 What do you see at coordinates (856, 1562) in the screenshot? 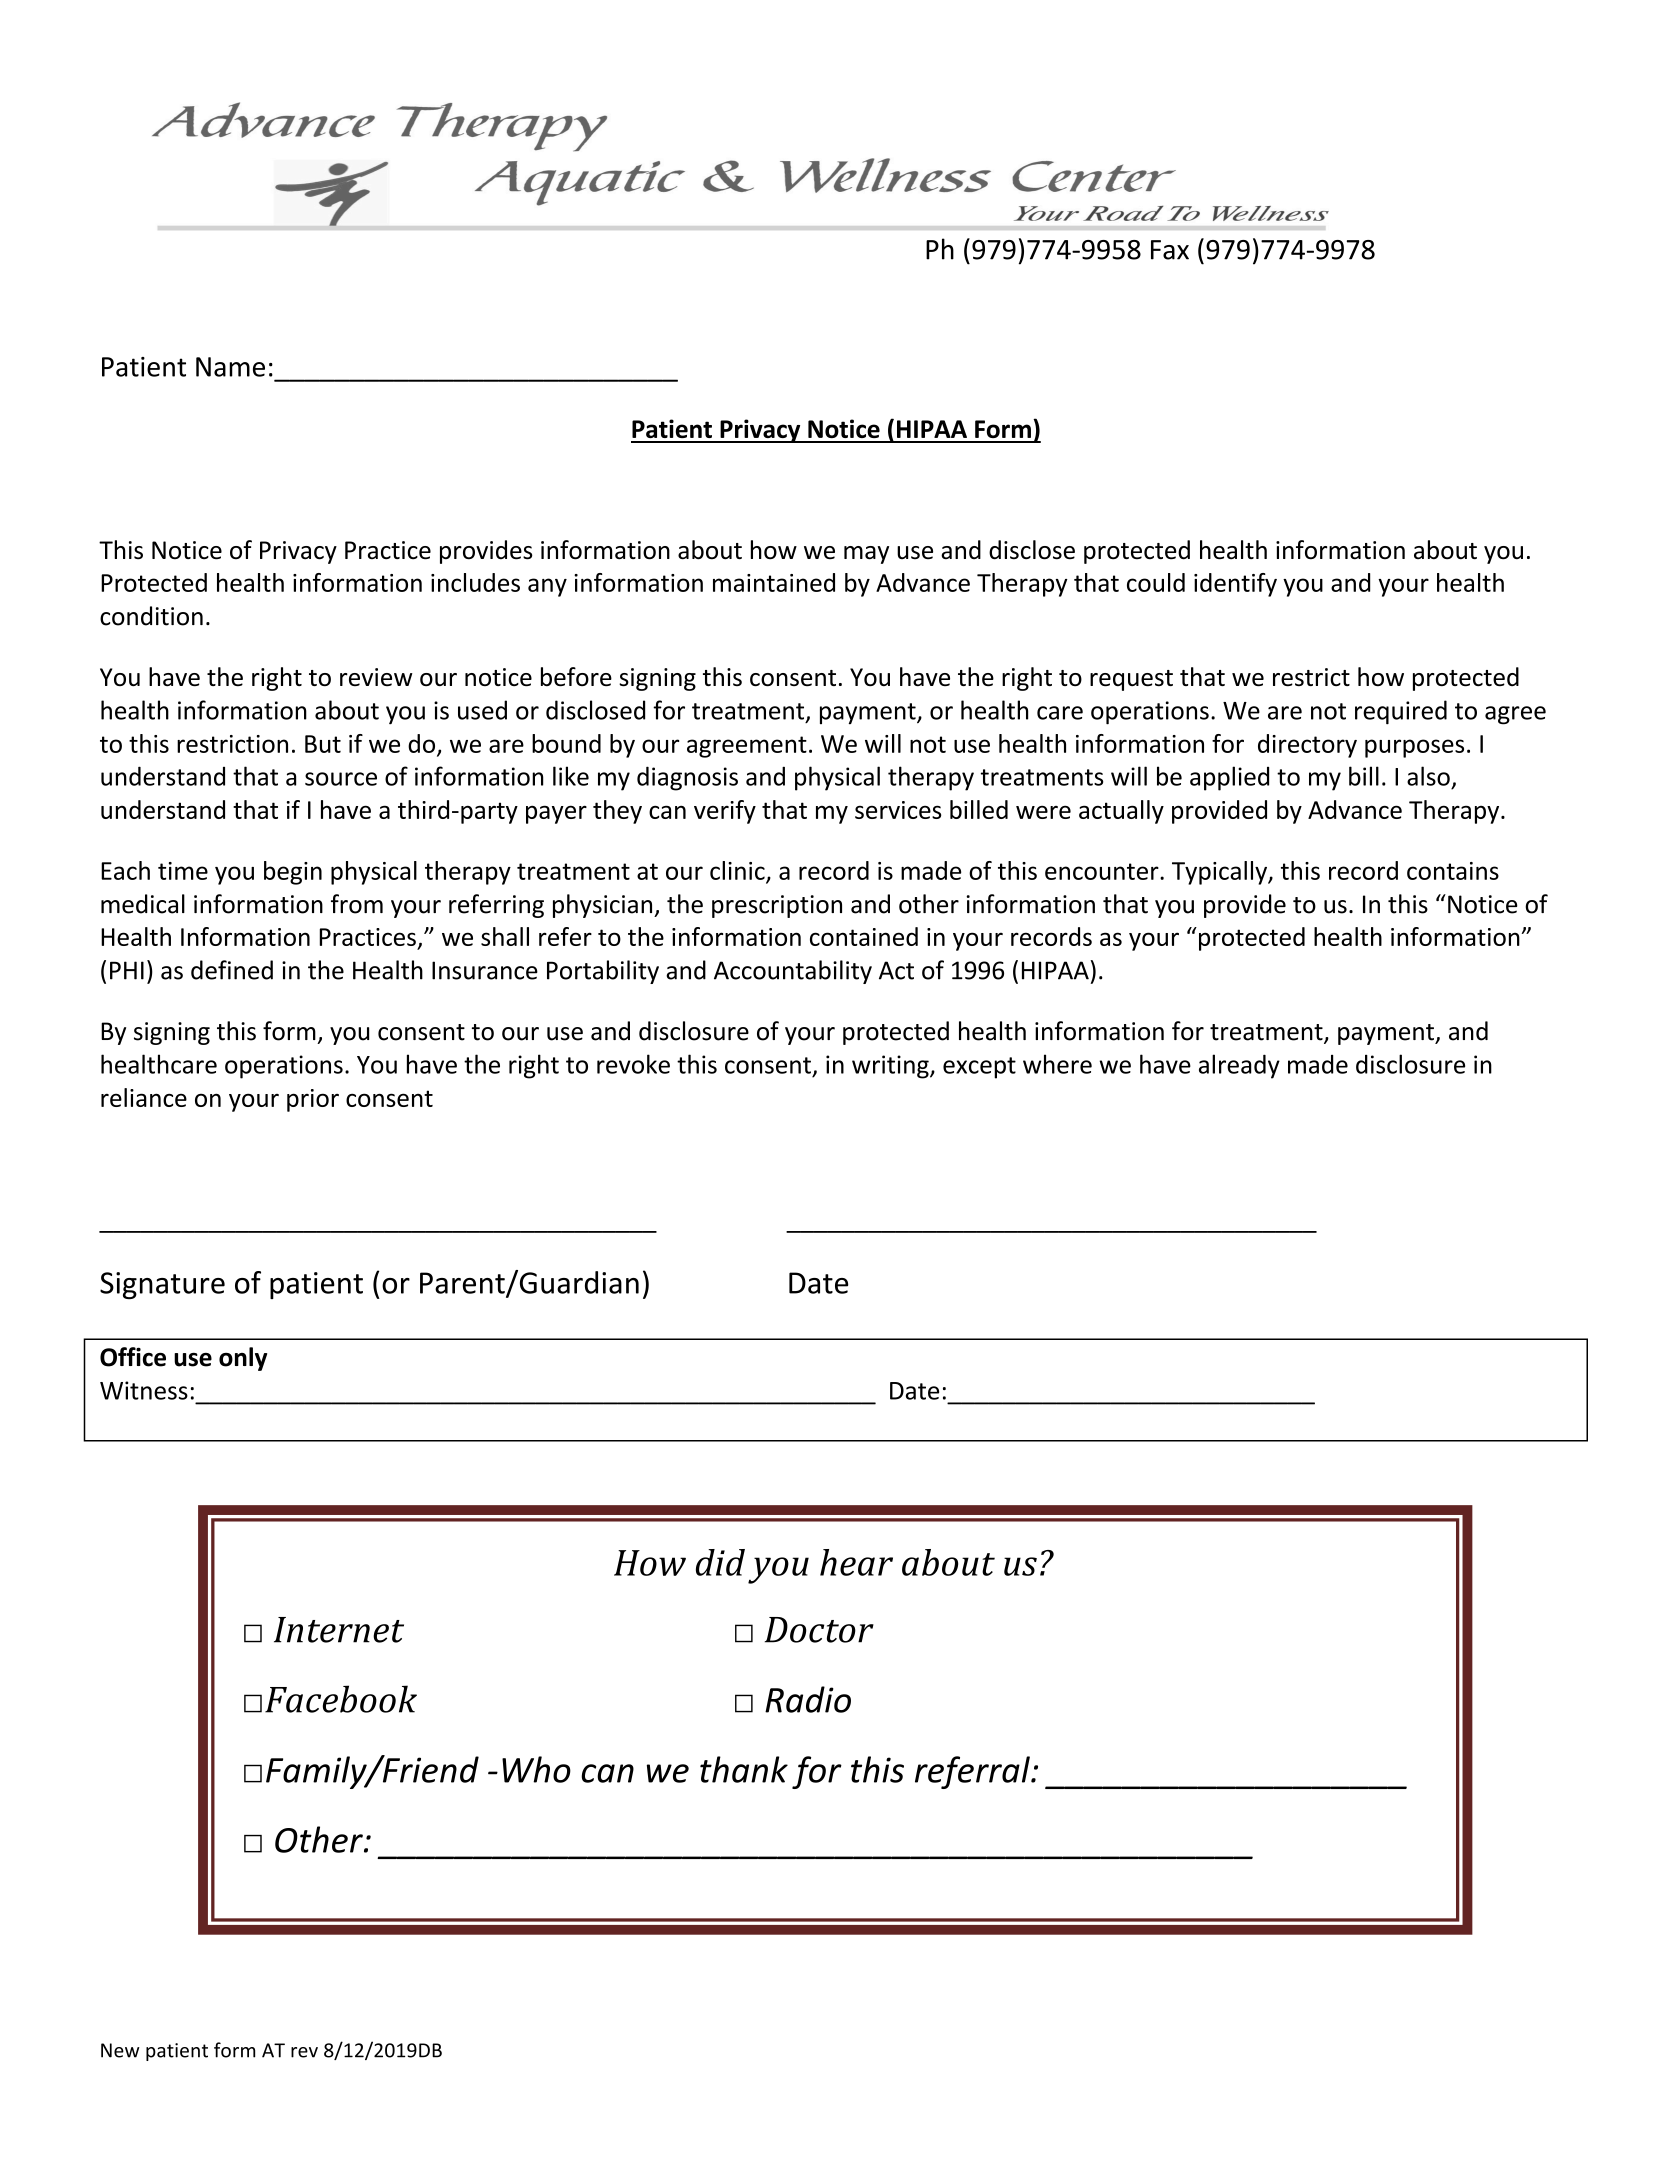
I see `hear` at bounding box center [856, 1562].
